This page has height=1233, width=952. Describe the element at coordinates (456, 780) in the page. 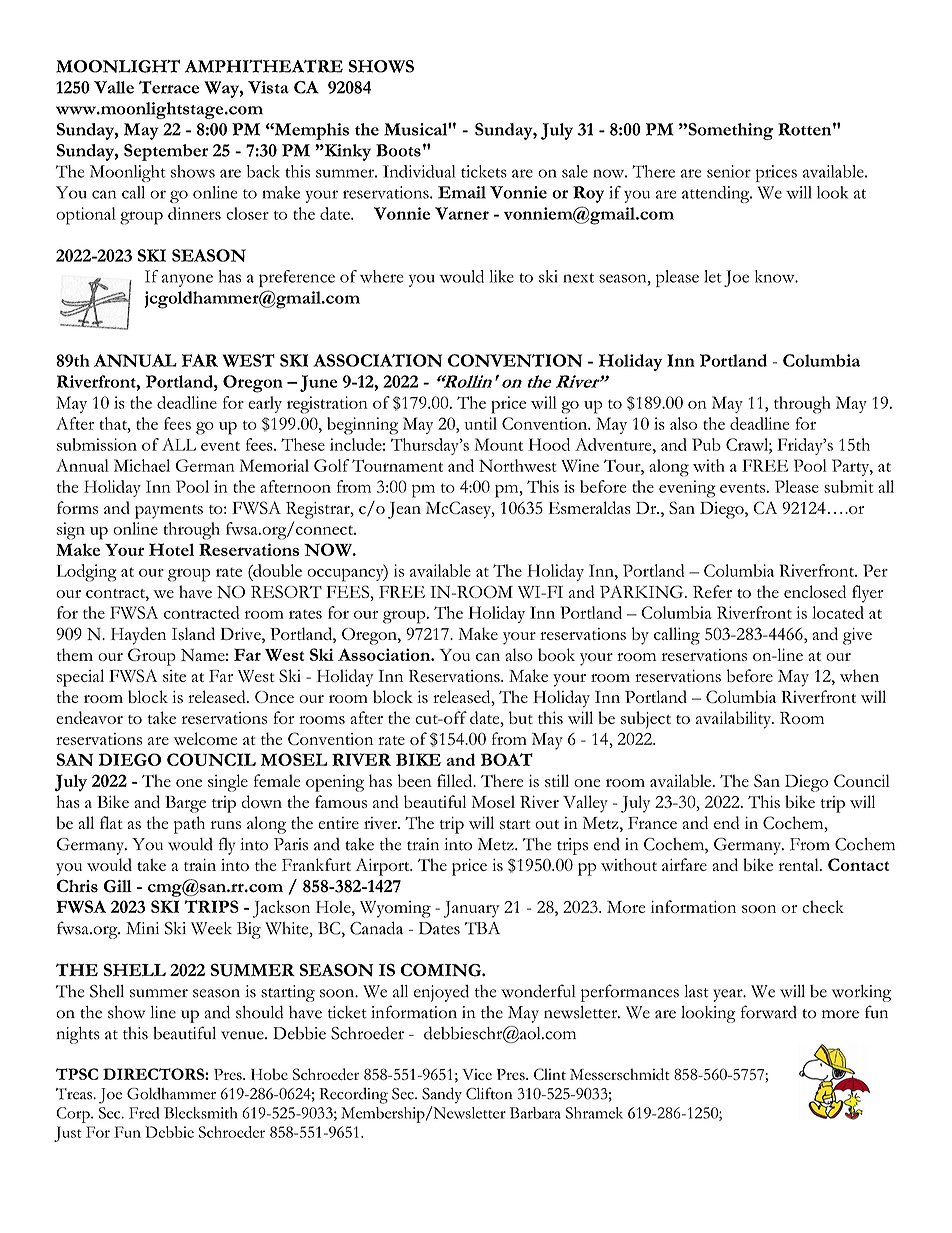

I see `filled` at that location.
